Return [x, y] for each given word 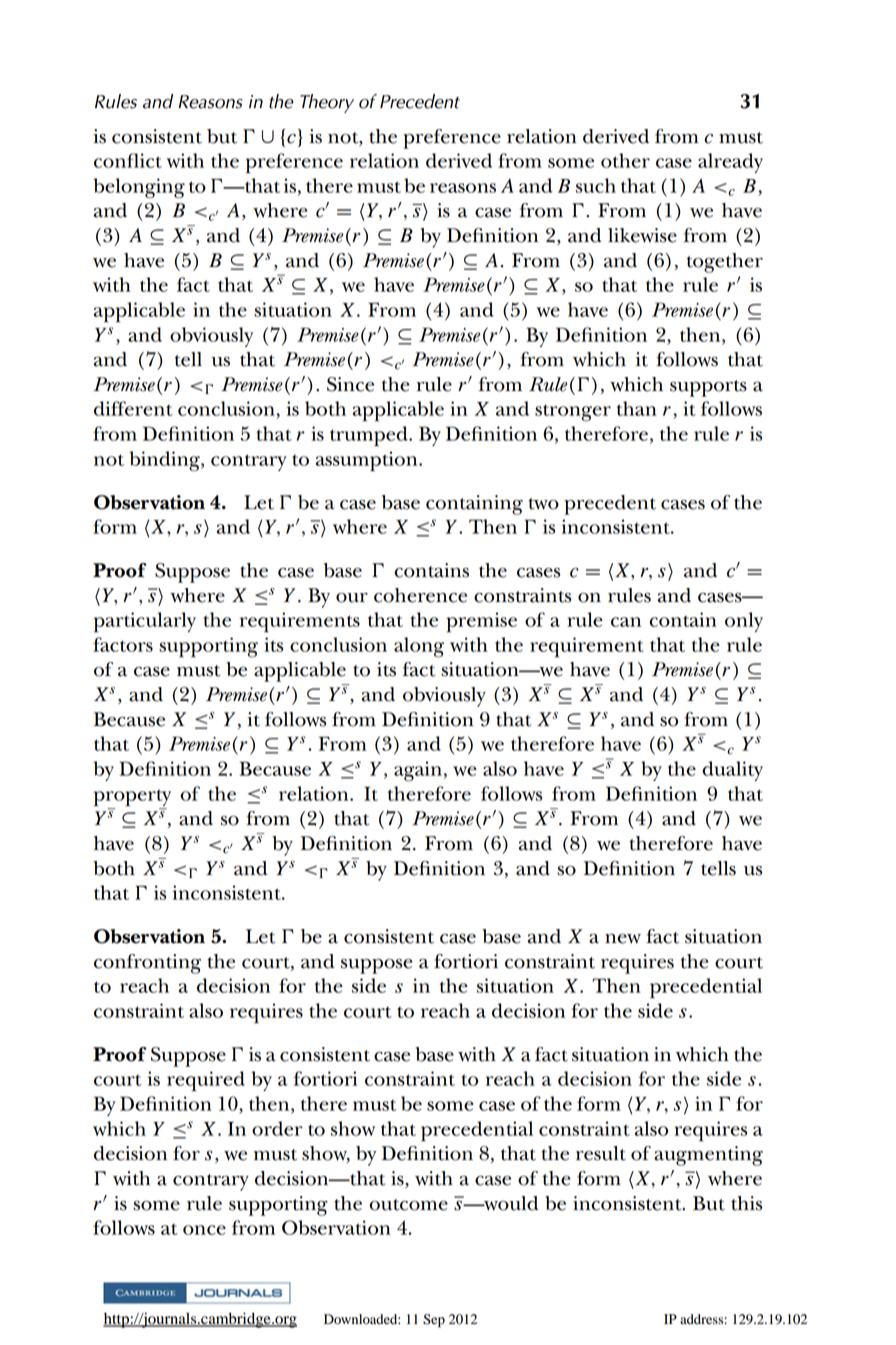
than [637, 408]
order [277, 1128]
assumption [368, 461]
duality [732, 771]
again [418, 771]
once [204, 1230]
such [596, 185]
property [132, 798]
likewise [642, 235]
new [623, 939]
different [133, 408]
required [206, 1081]
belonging [139, 188]
